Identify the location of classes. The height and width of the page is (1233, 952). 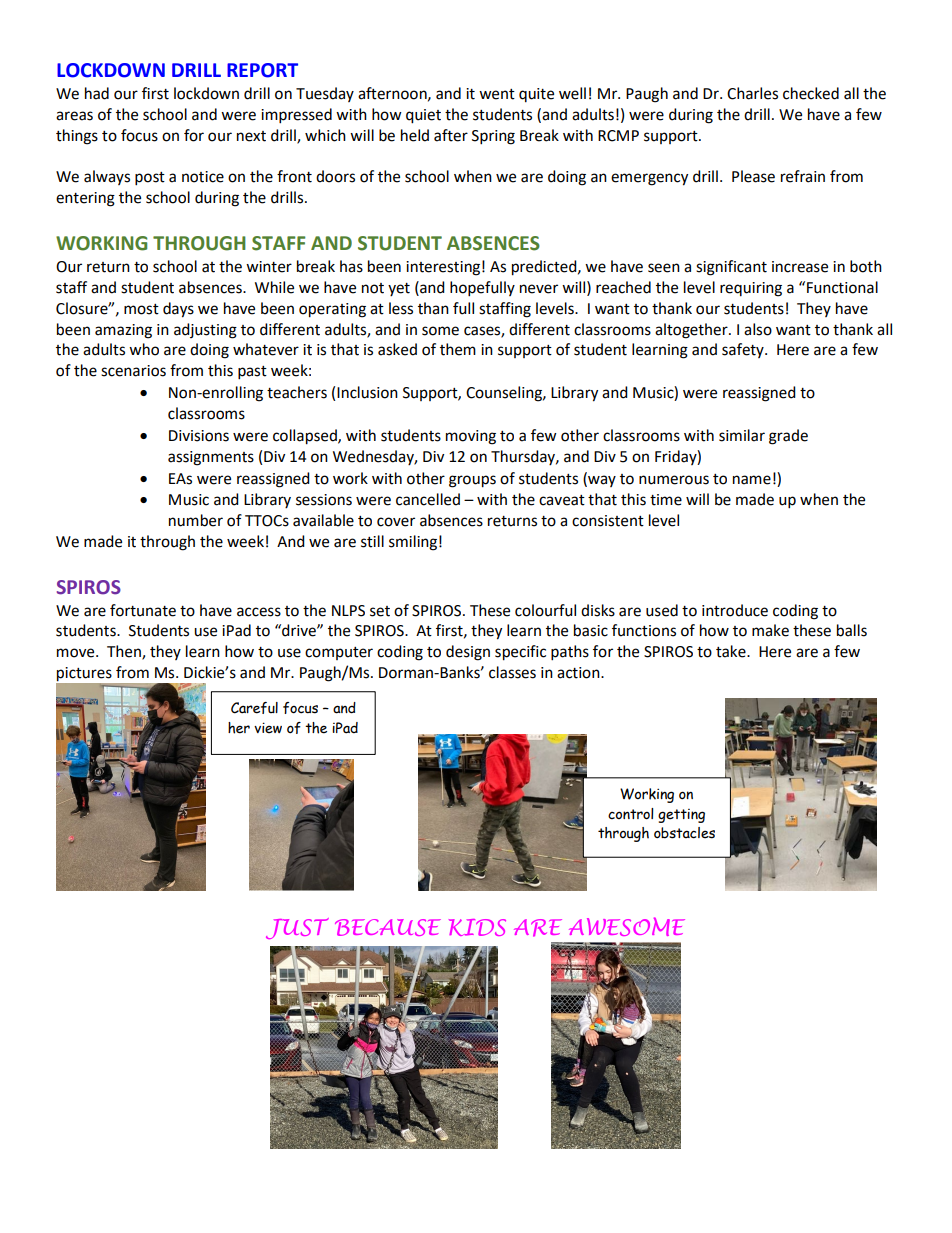
(512, 672).
